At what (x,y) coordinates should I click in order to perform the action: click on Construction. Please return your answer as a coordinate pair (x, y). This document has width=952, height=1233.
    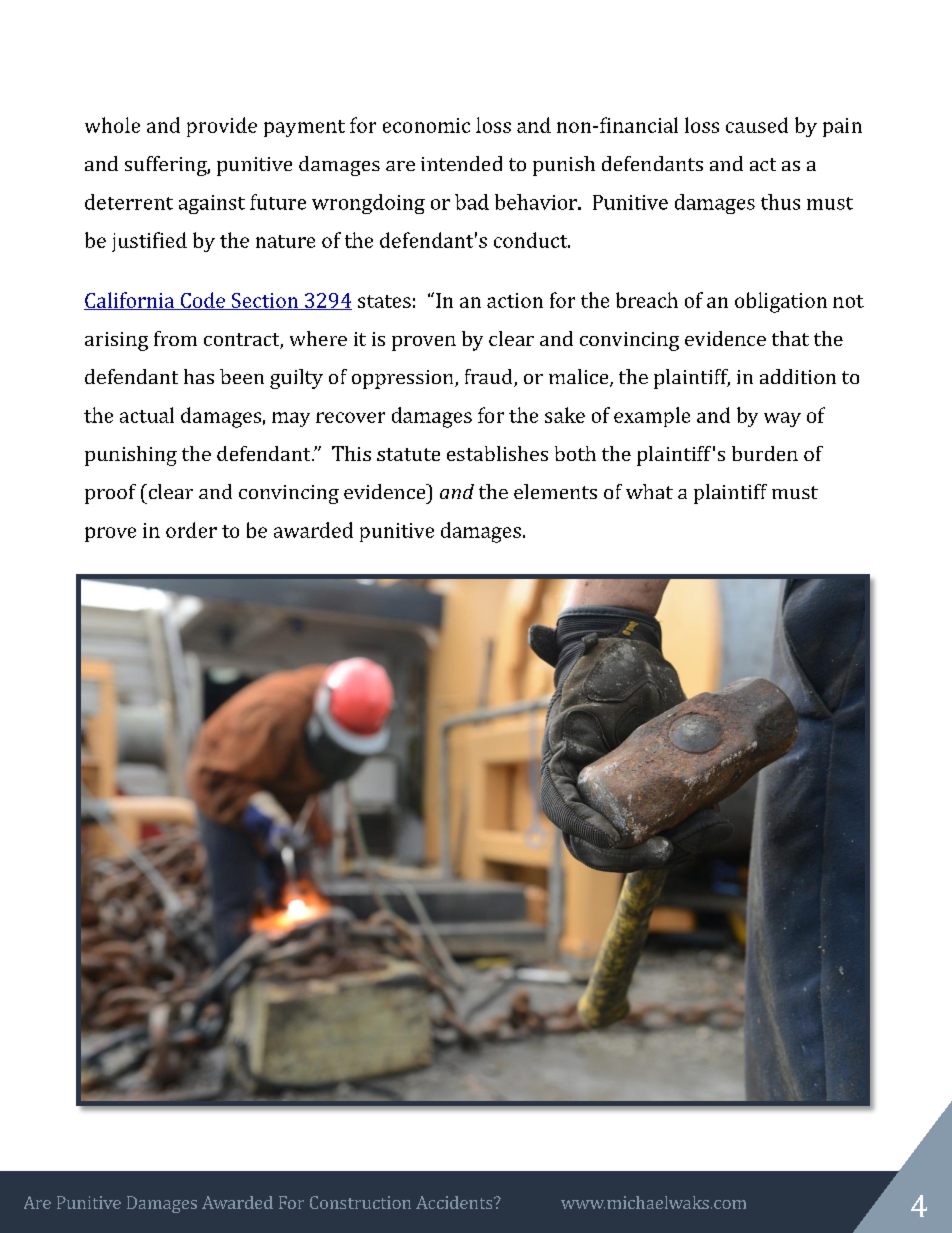
    Looking at the image, I should click on (360, 1202).
